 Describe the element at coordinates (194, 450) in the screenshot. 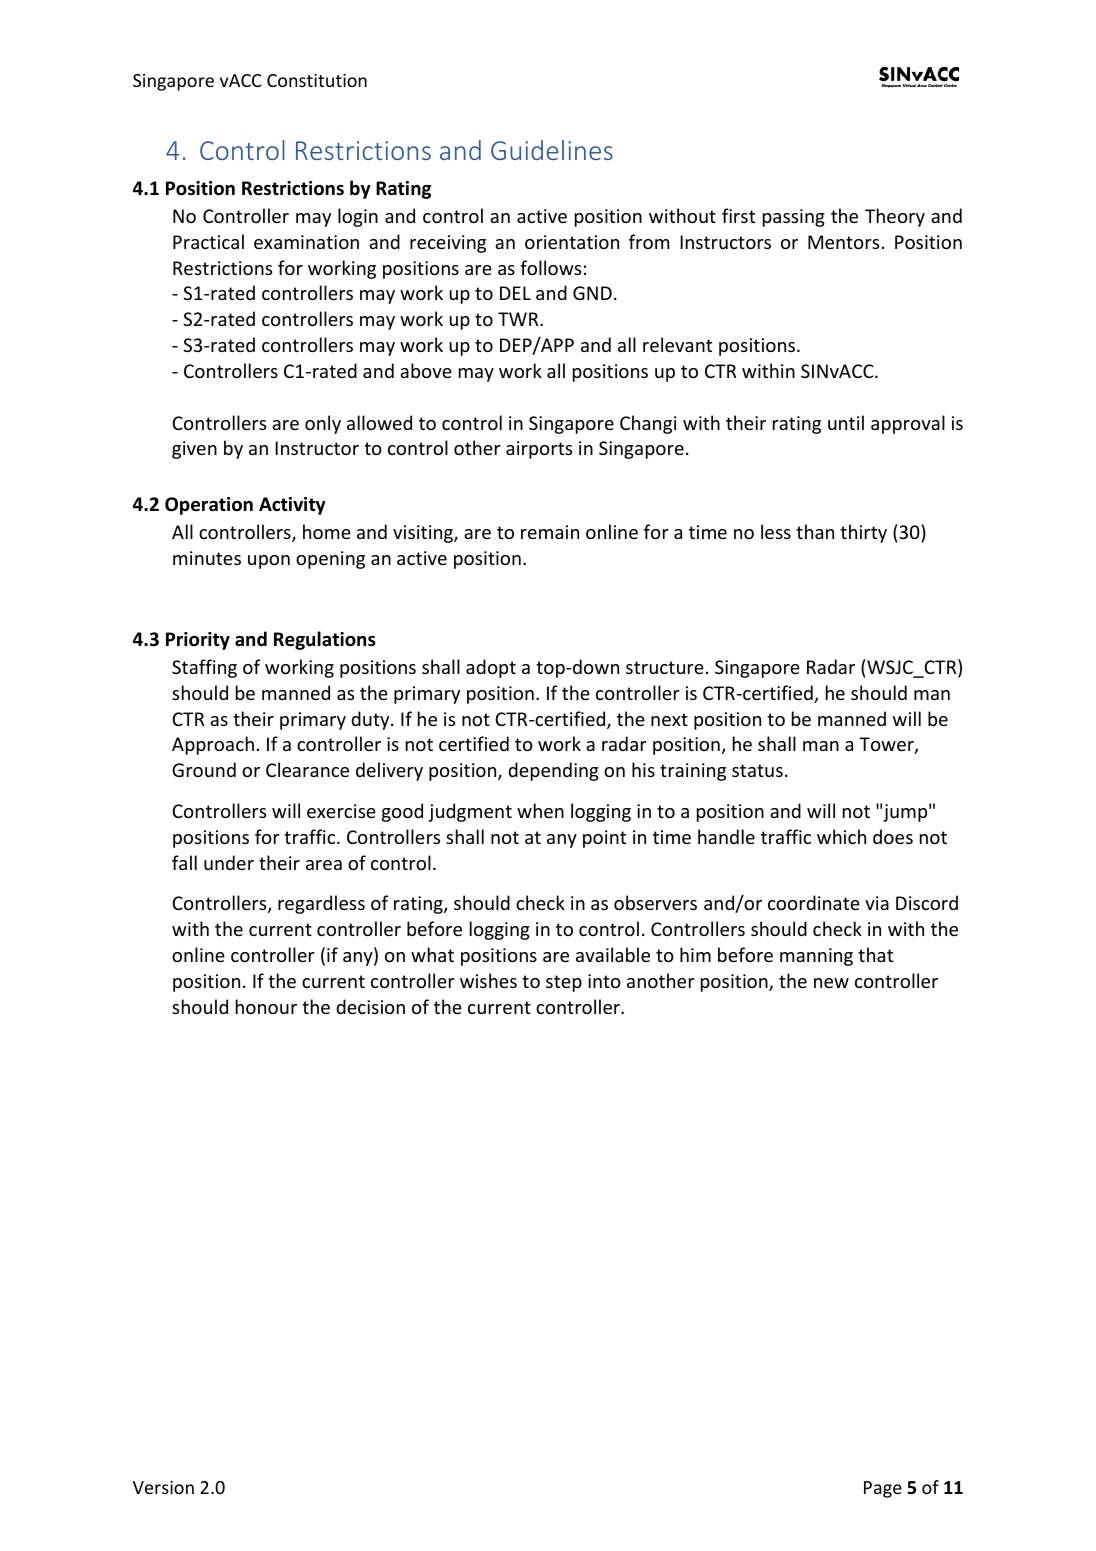

I see `given` at that location.
